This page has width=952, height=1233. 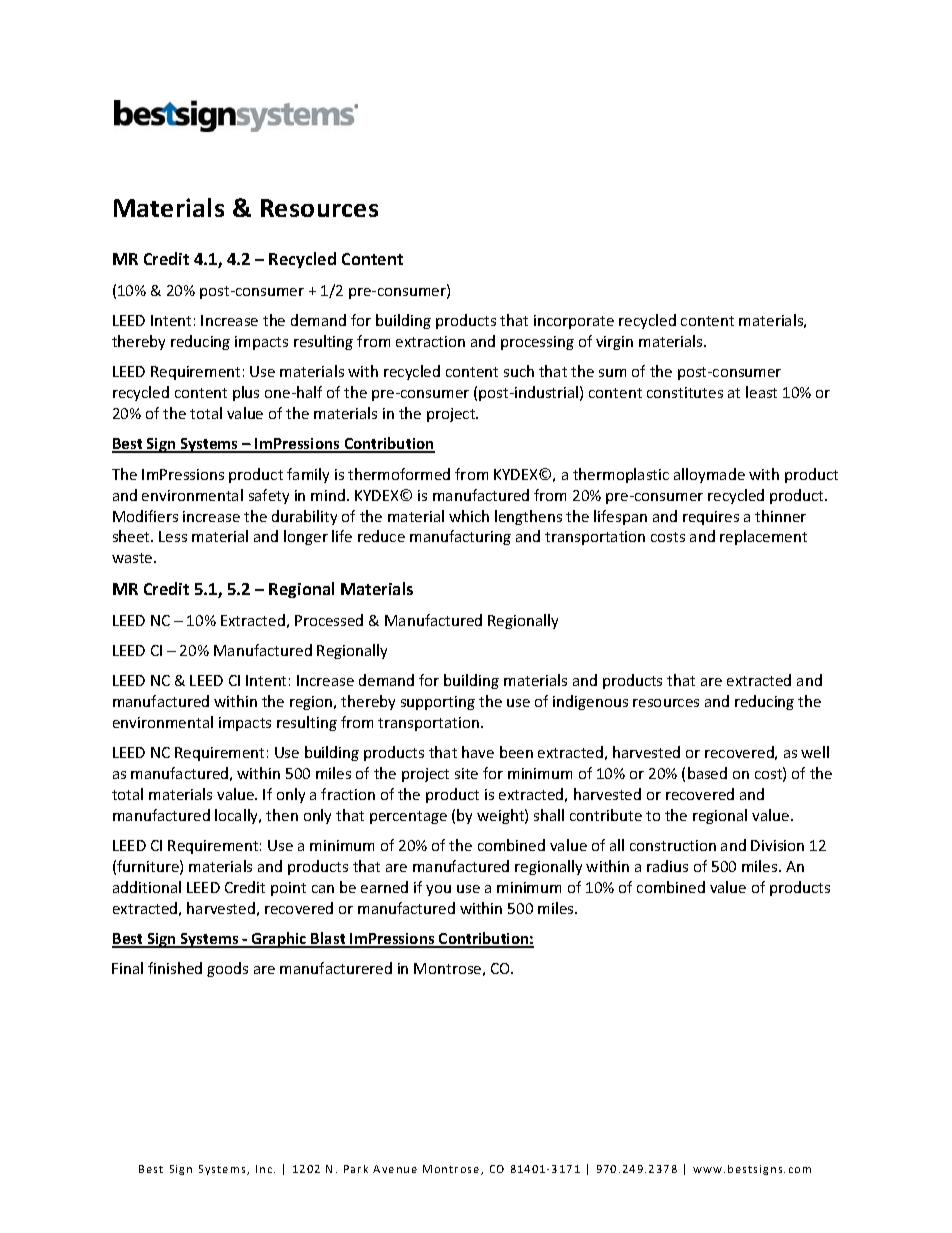 What do you see at coordinates (761, 392) in the page?
I see `least` at bounding box center [761, 392].
